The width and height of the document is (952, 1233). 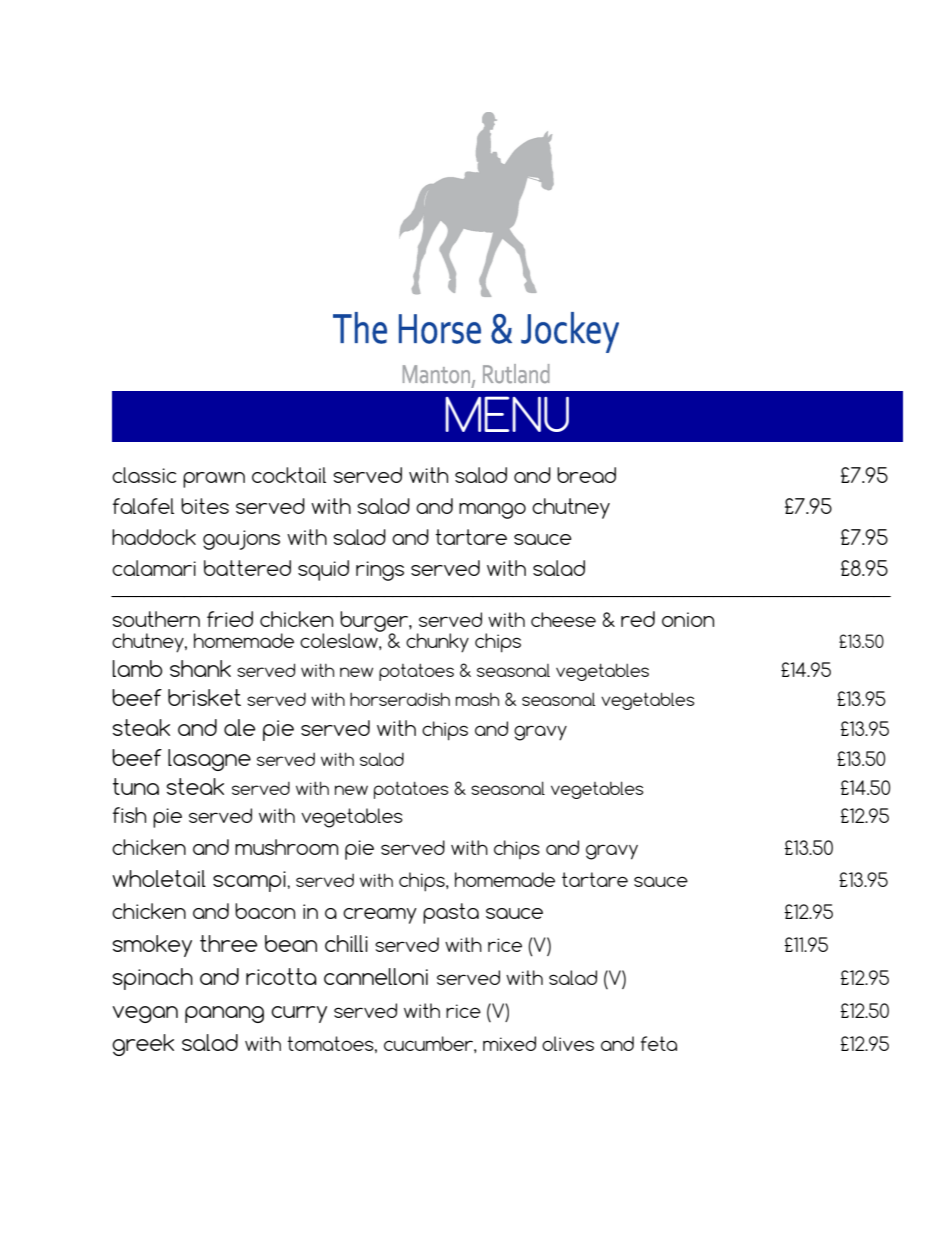 I want to click on curry, so click(x=299, y=1014).
